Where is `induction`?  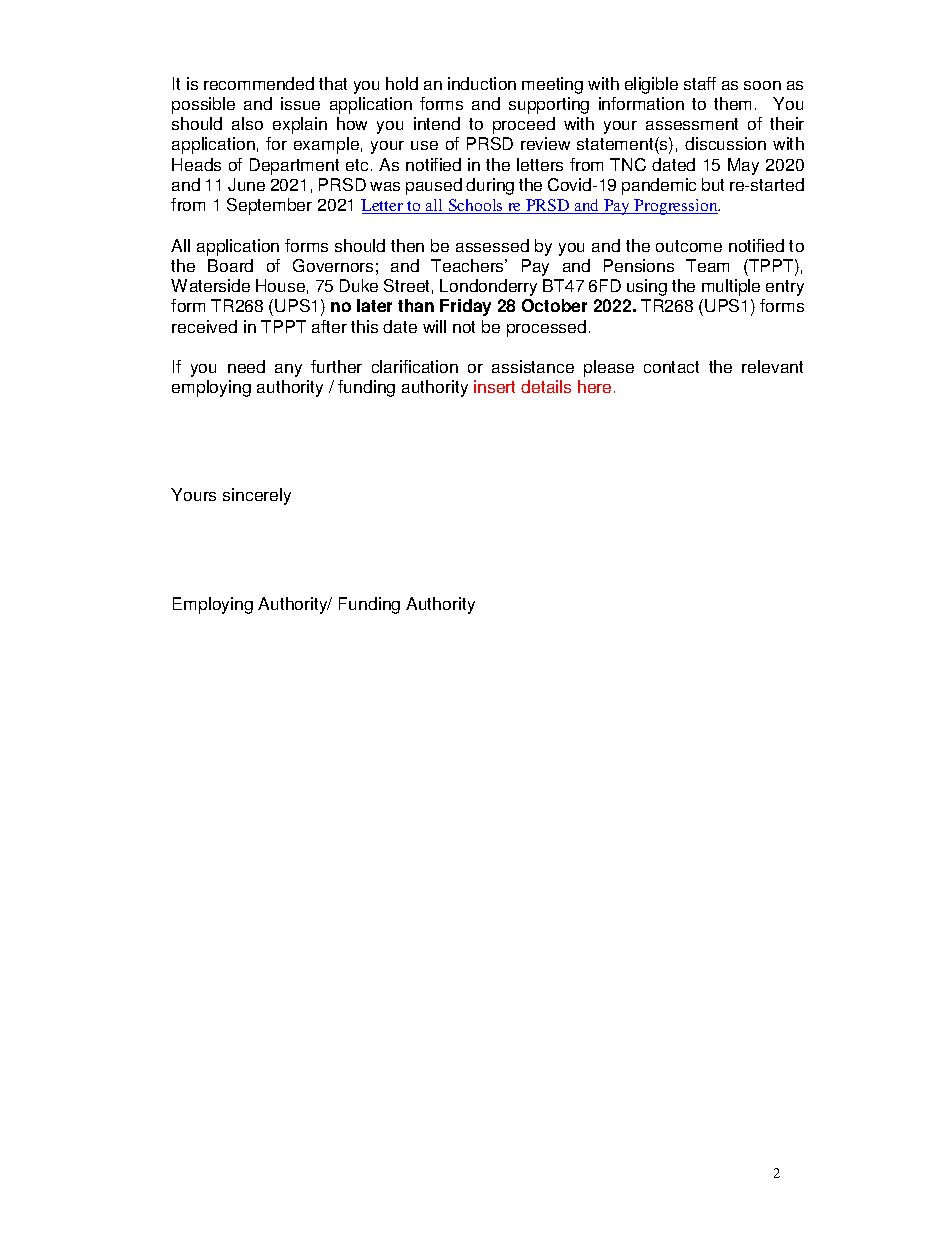 induction is located at coordinates (482, 83).
